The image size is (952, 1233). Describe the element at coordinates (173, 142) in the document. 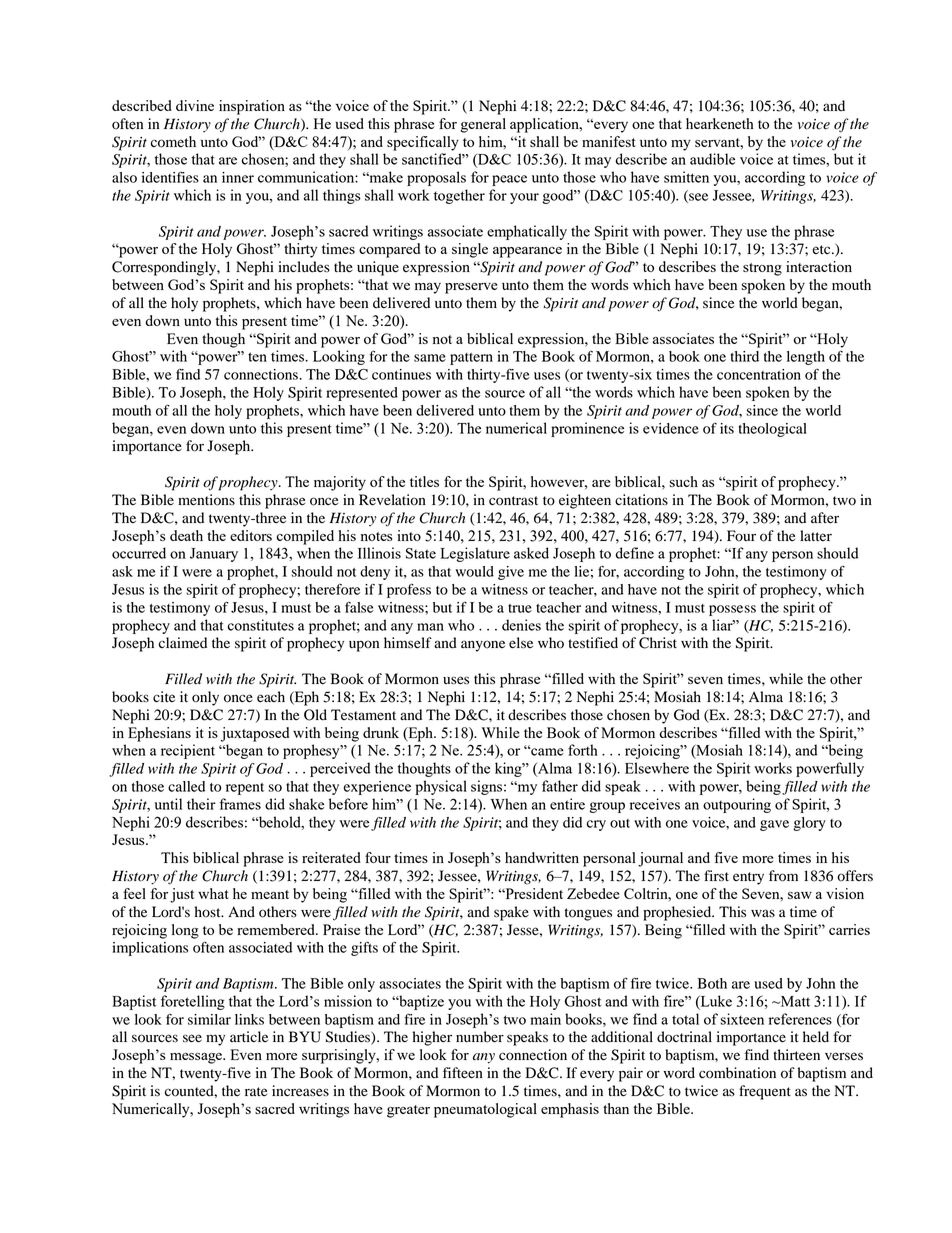

I see `cometh` at that location.
